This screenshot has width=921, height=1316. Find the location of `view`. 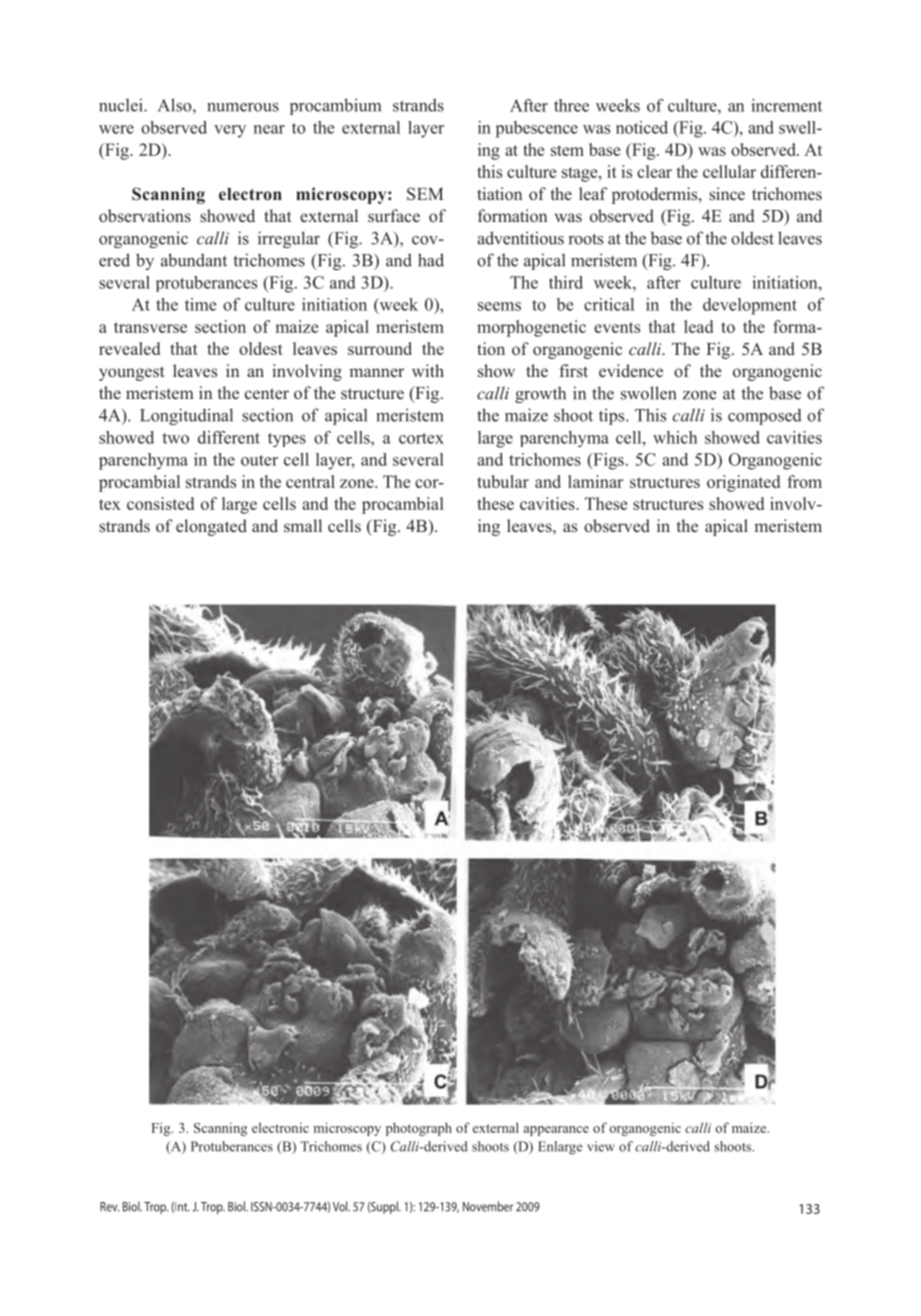

view is located at coordinates (601, 1146).
